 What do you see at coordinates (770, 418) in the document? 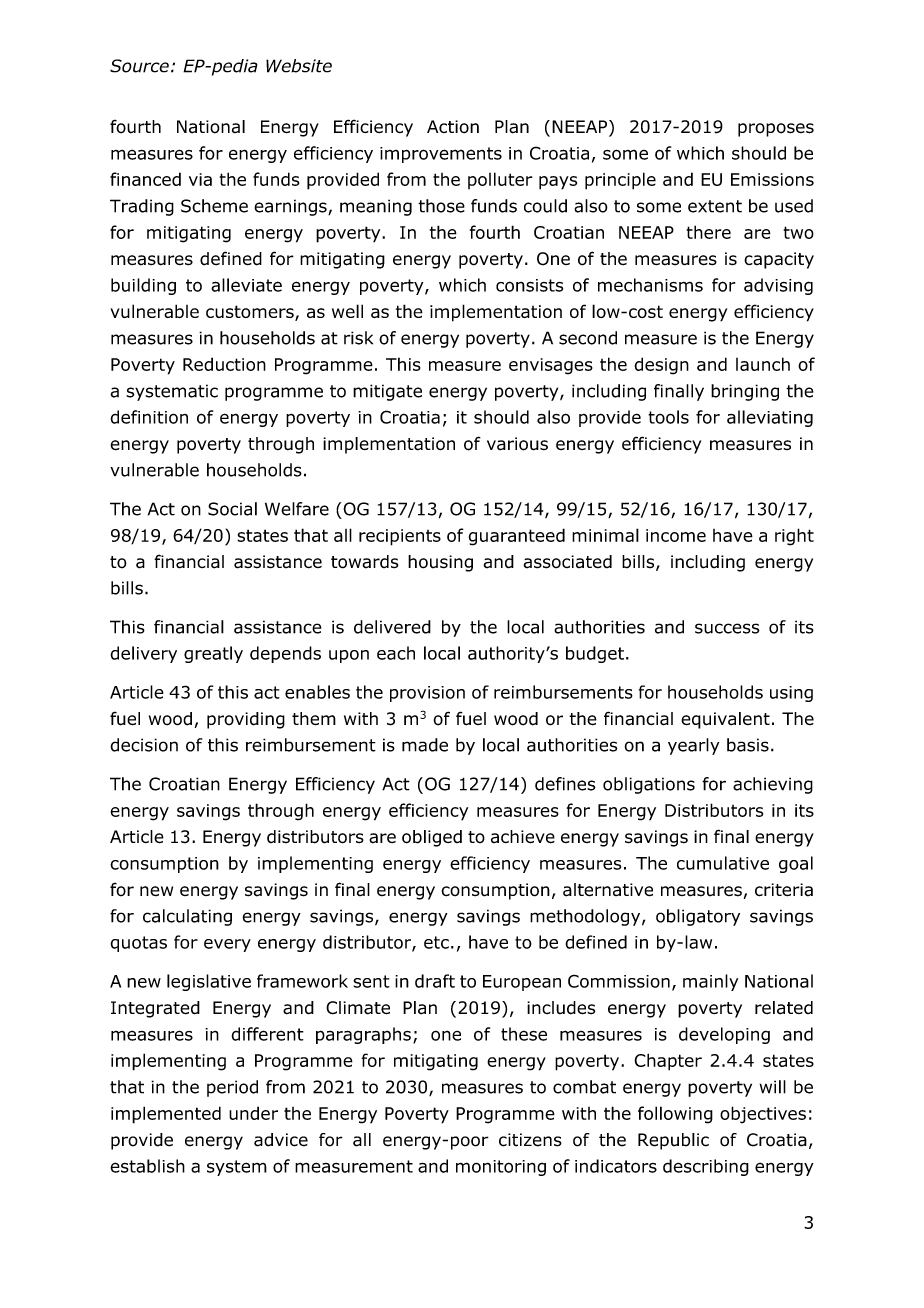
I see `alleviating` at bounding box center [770, 418].
